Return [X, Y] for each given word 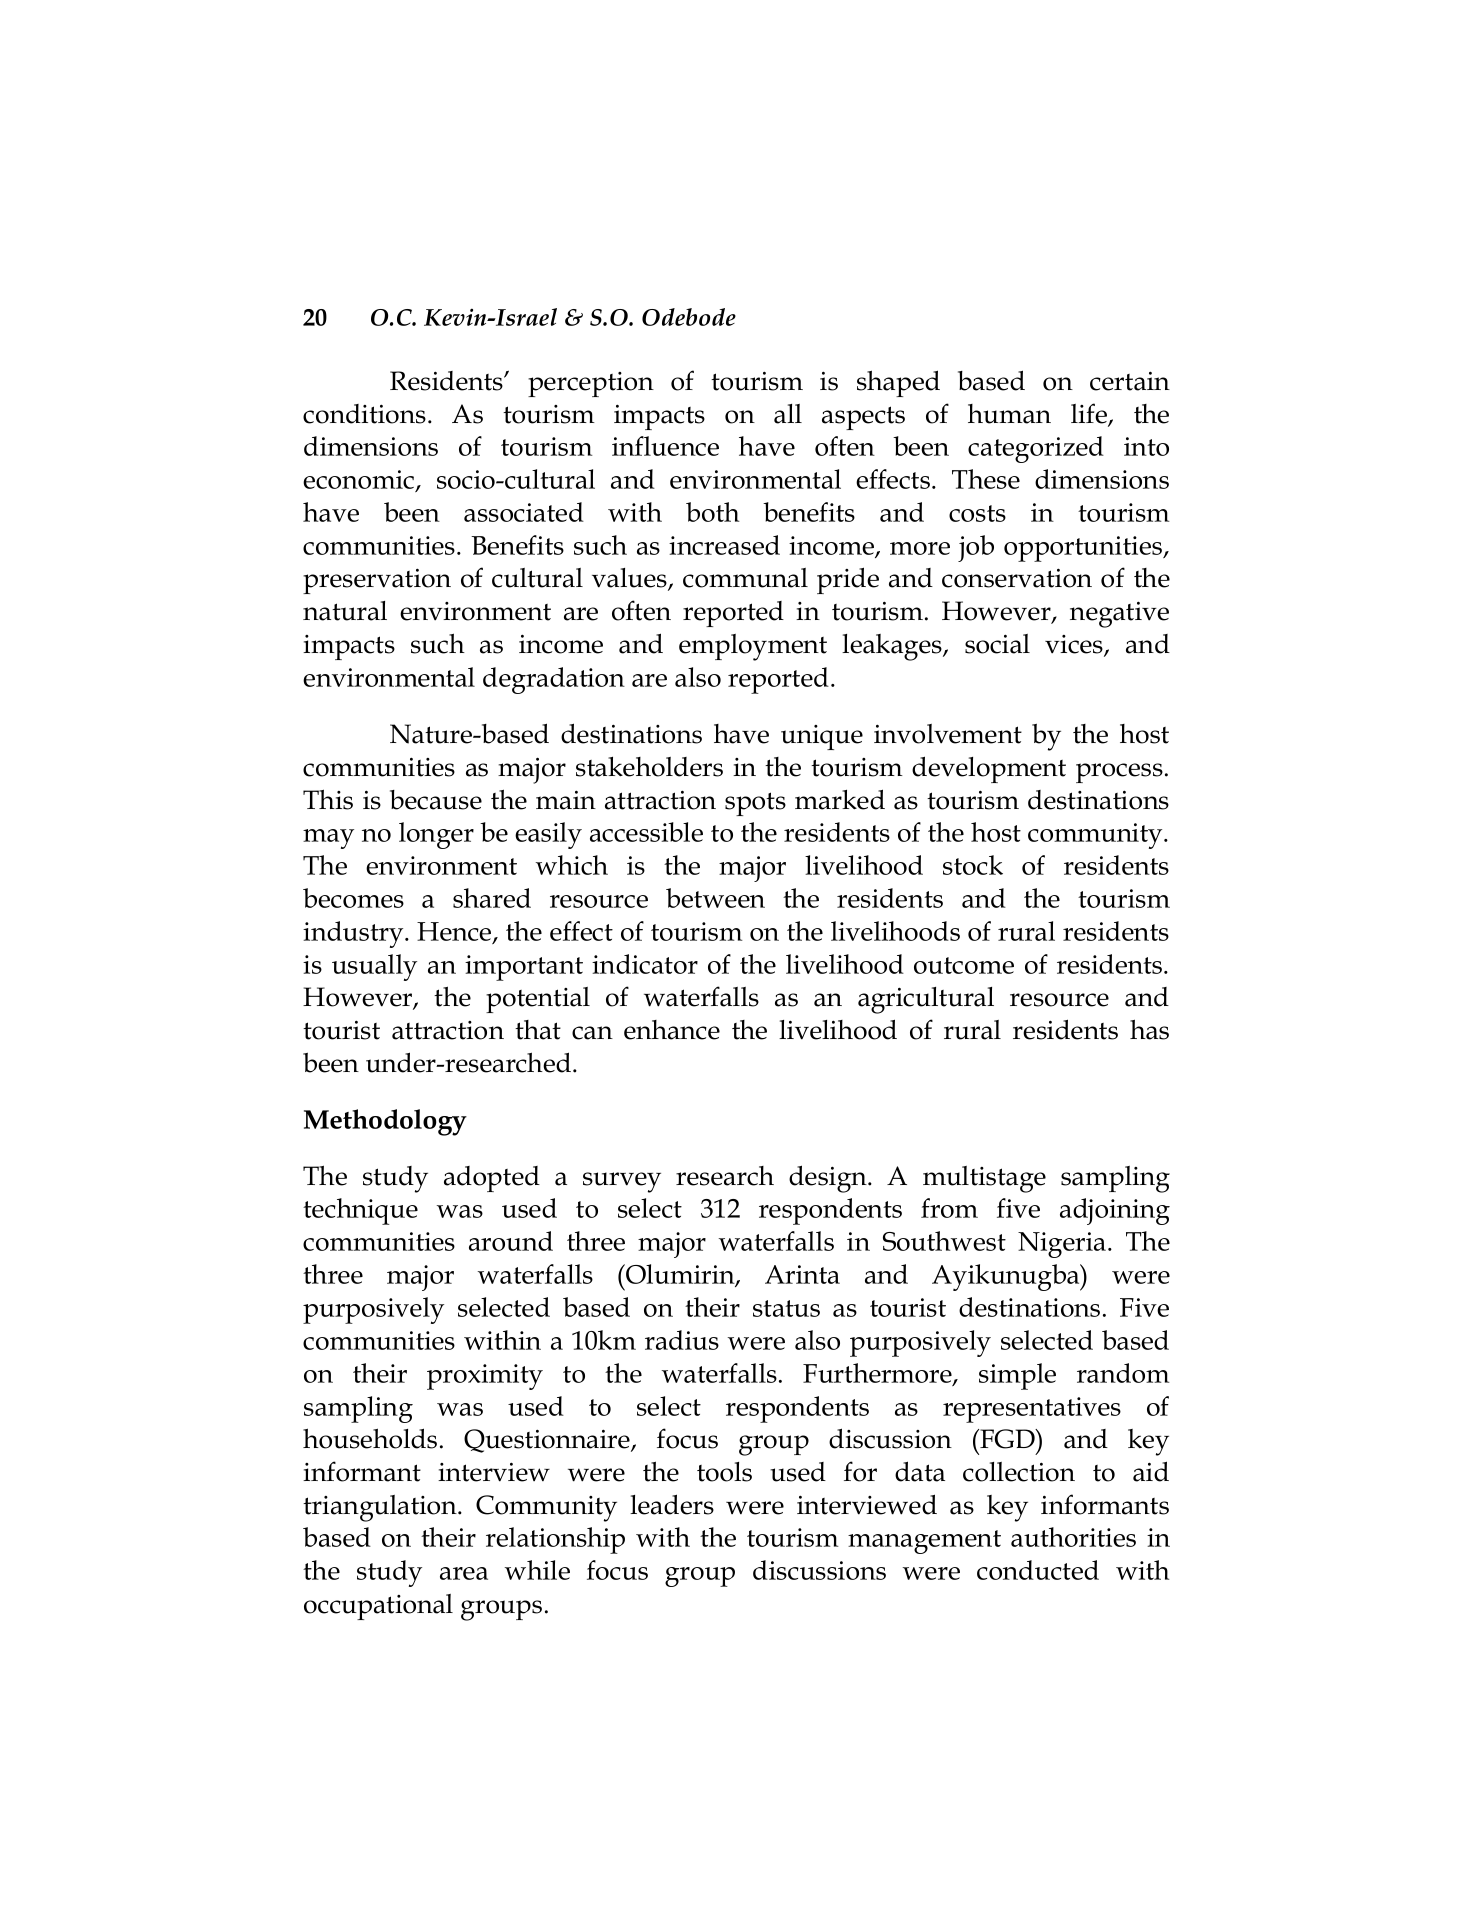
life [1090, 414]
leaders [672, 1504]
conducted [1038, 1570]
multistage [984, 1179]
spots [755, 804]
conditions [364, 414]
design [829, 1179]
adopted [492, 1179]
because [436, 800]
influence [665, 446]
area [464, 1573]
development [989, 769]
